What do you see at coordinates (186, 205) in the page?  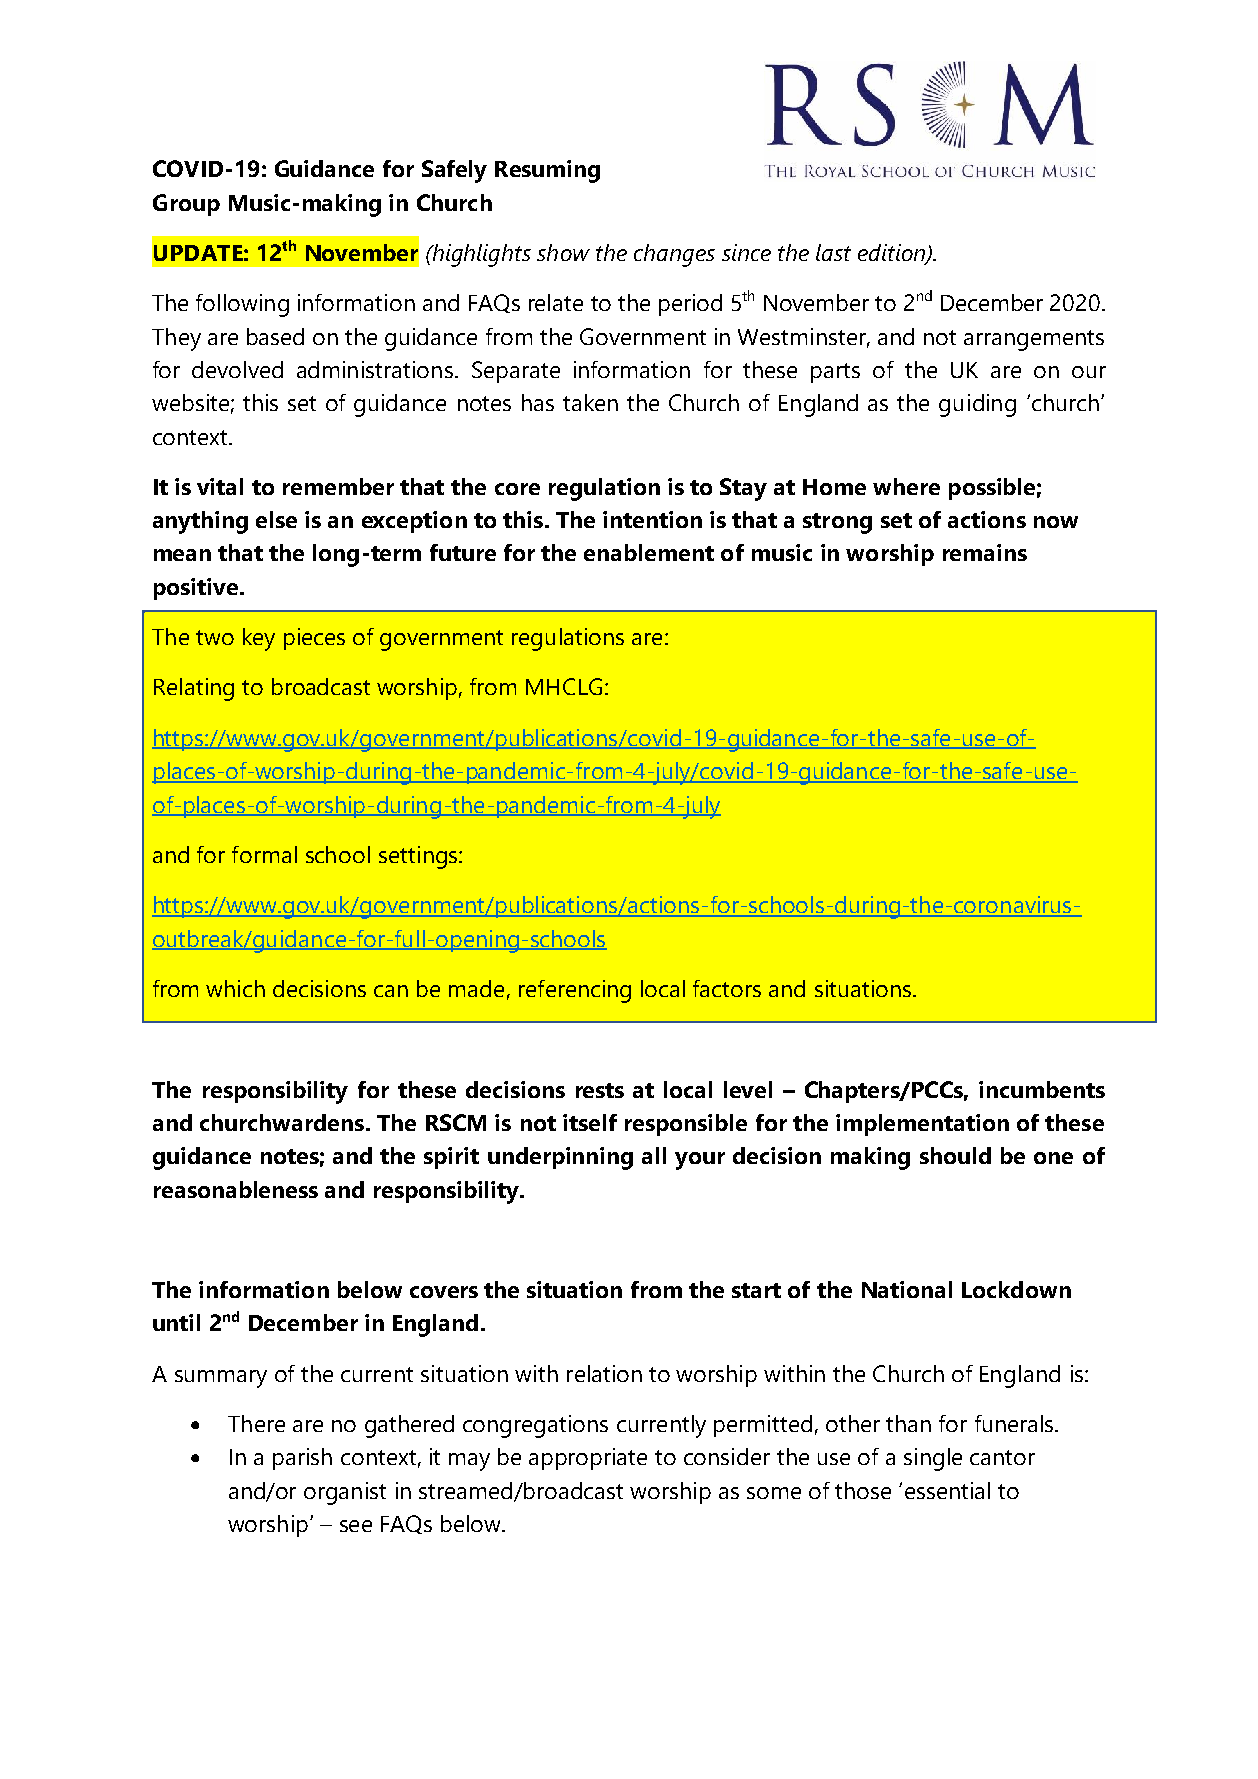 I see `Group` at bounding box center [186, 205].
